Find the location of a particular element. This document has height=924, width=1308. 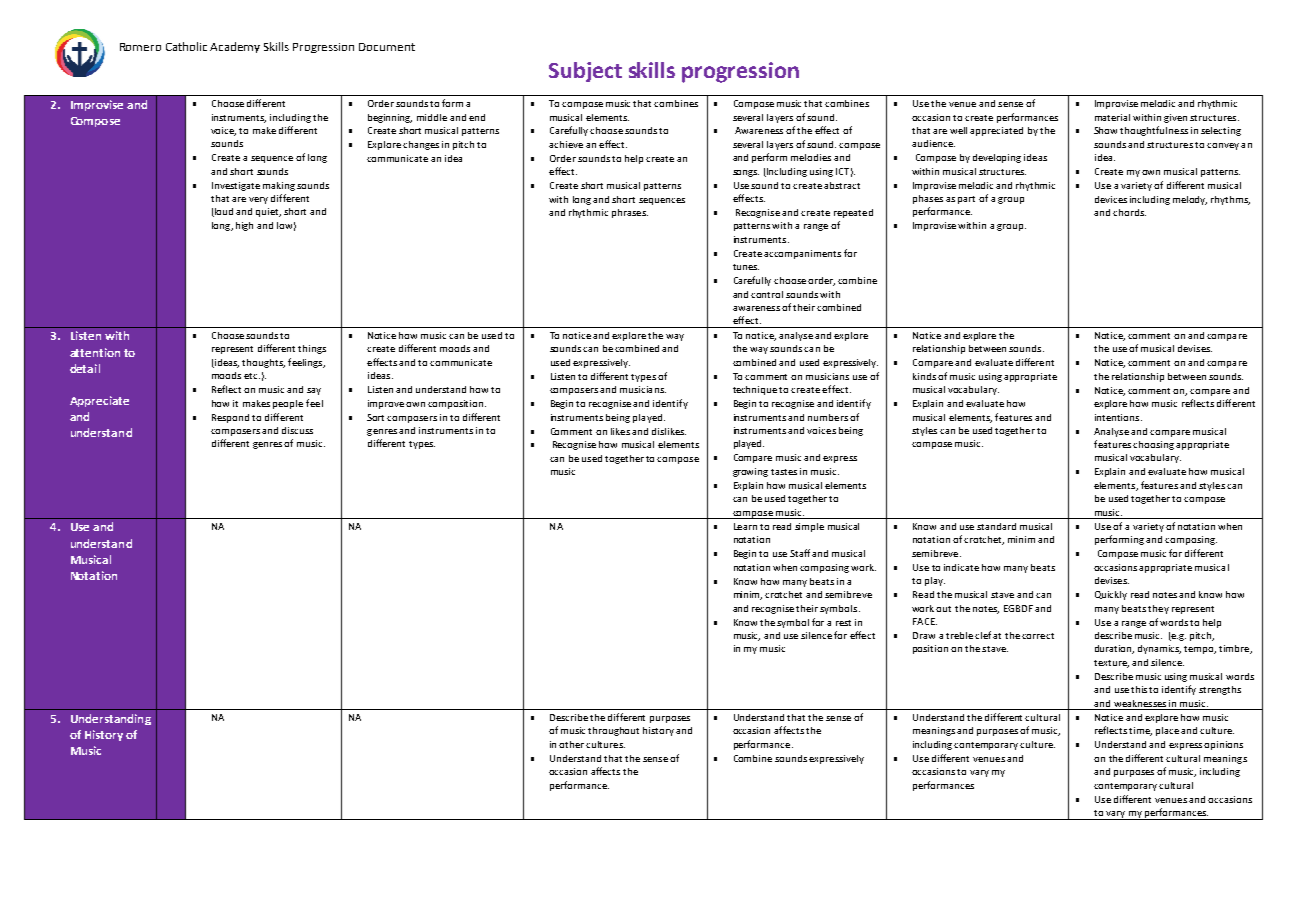

phrases is located at coordinates (630, 213).
